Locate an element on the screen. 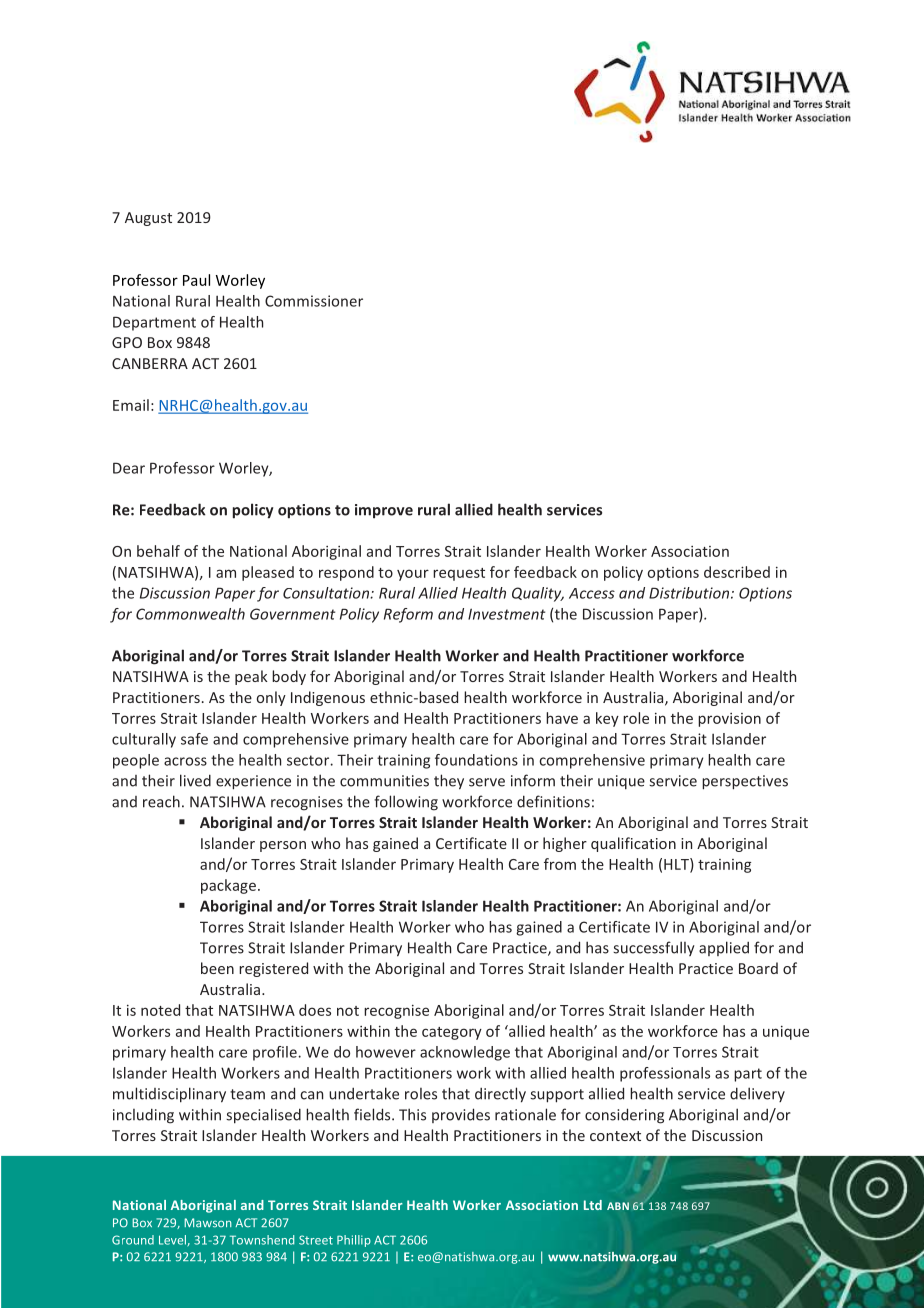  noted is located at coordinates (160, 1010).
